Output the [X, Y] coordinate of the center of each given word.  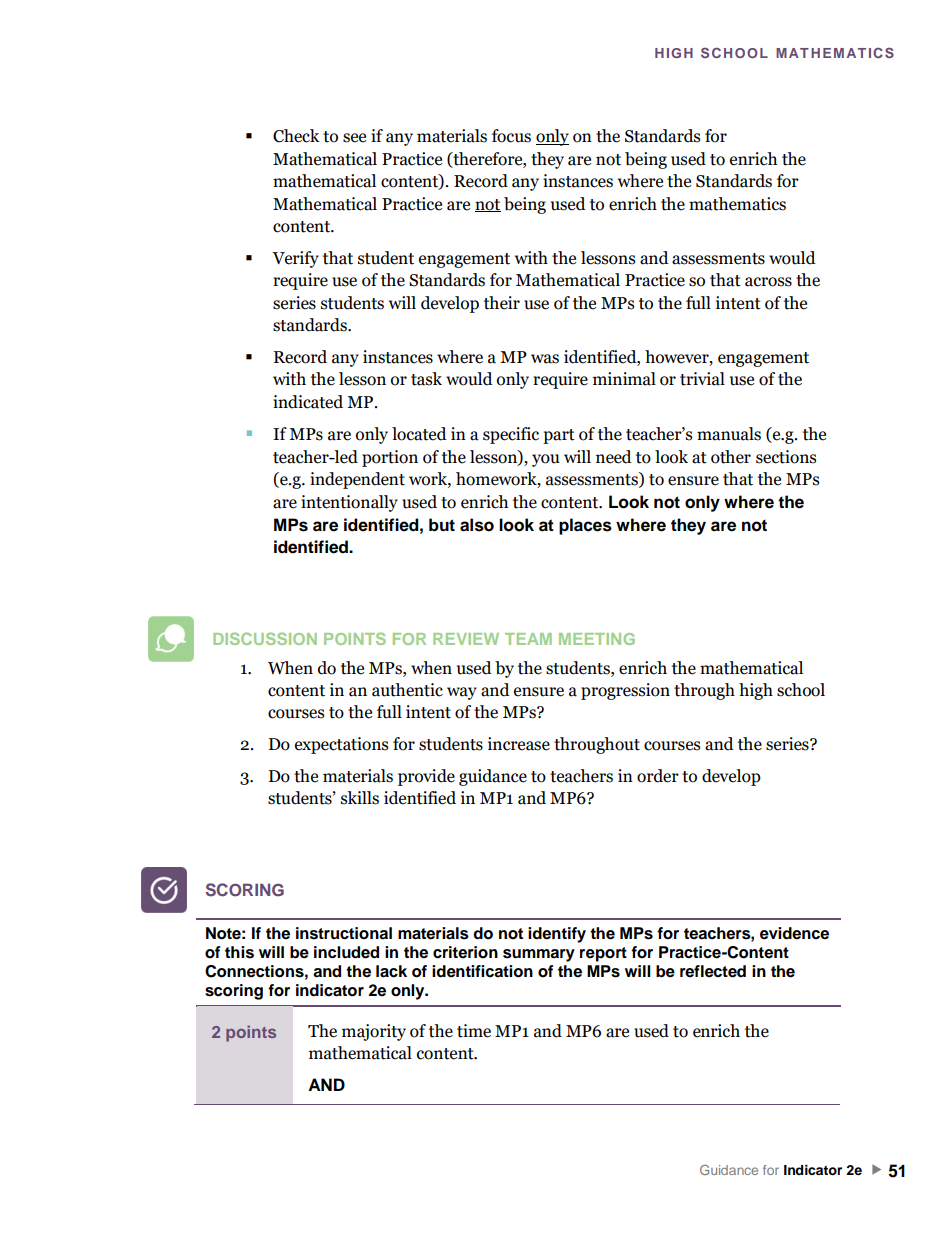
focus [511, 136]
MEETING [597, 639]
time [474, 1031]
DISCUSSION [265, 638]
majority [374, 1032]
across [768, 282]
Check [296, 136]
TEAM [528, 639]
